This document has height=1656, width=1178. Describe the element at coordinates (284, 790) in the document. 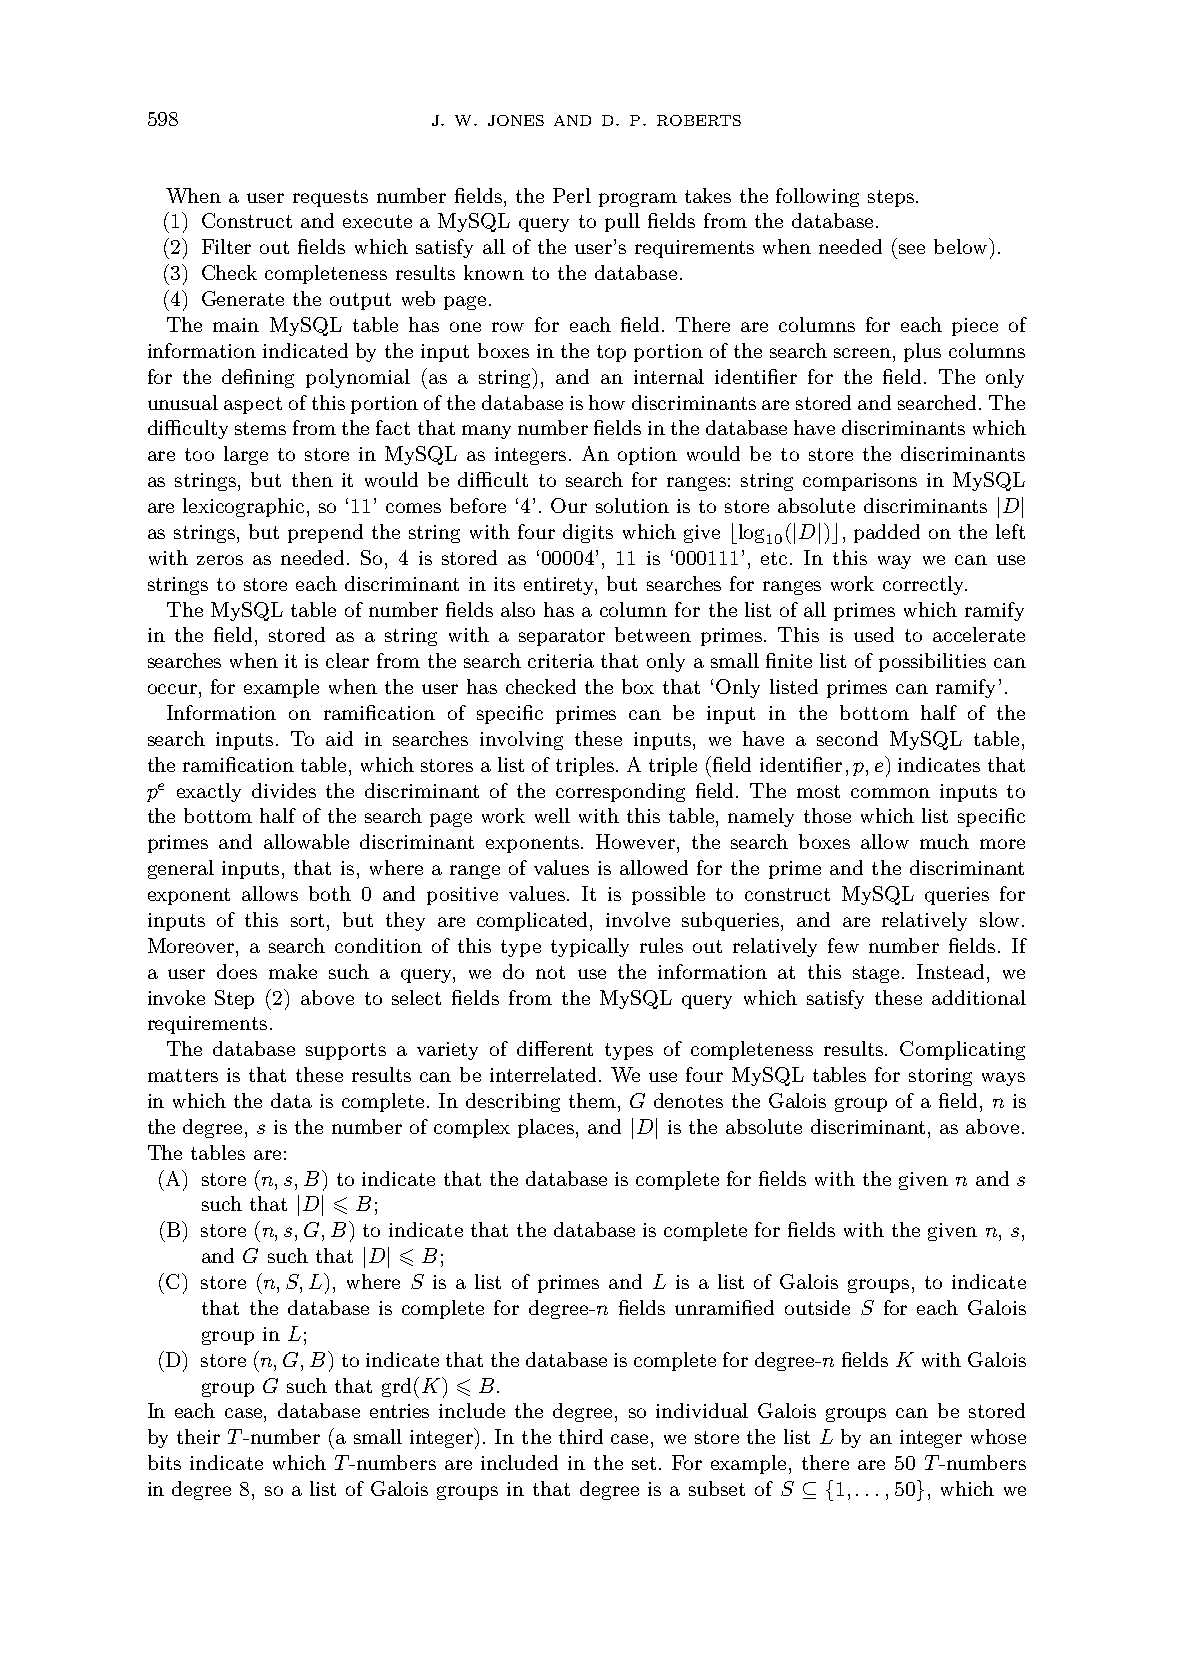

I see `divides` at that location.
